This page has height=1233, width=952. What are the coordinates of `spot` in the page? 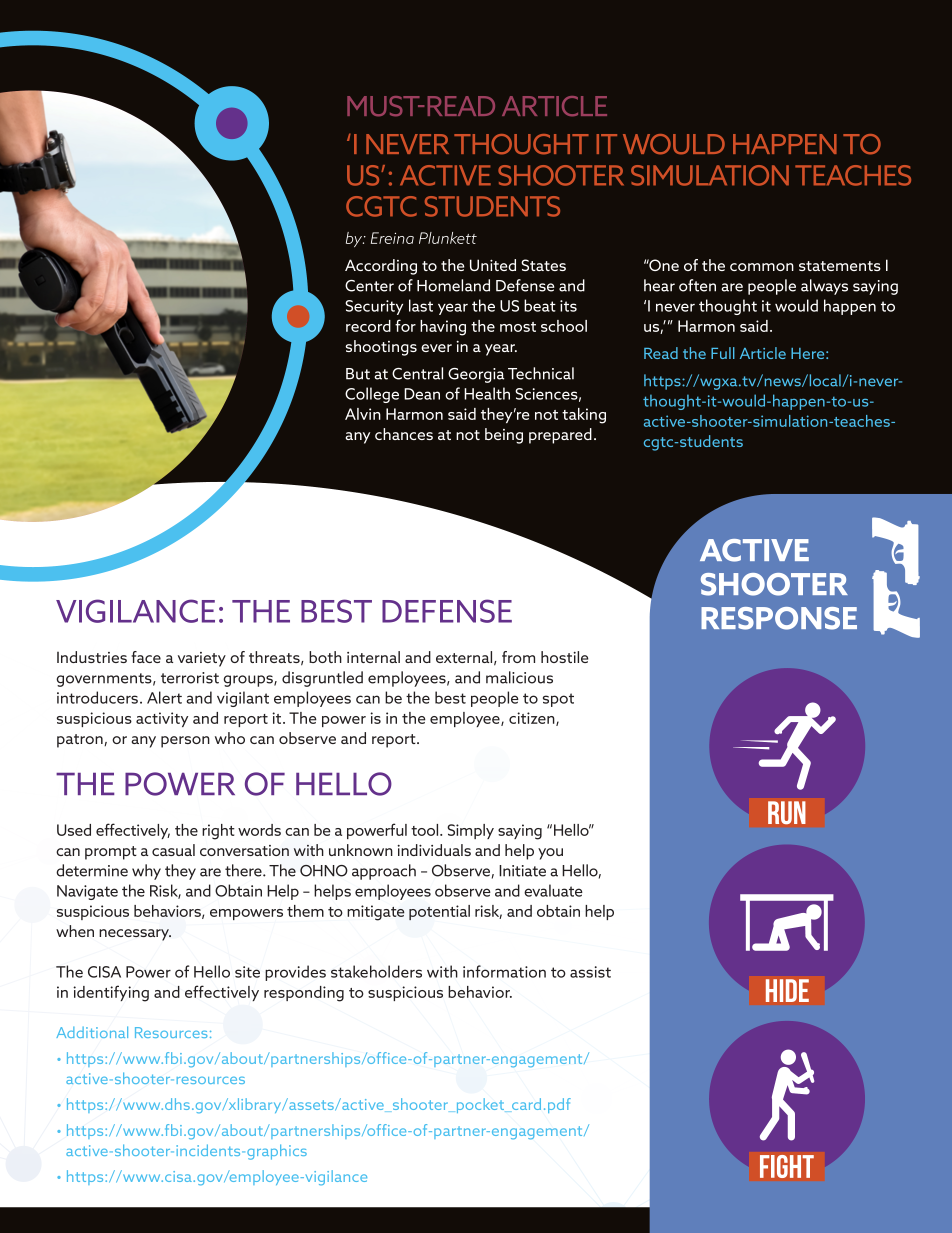 It's located at (558, 700).
